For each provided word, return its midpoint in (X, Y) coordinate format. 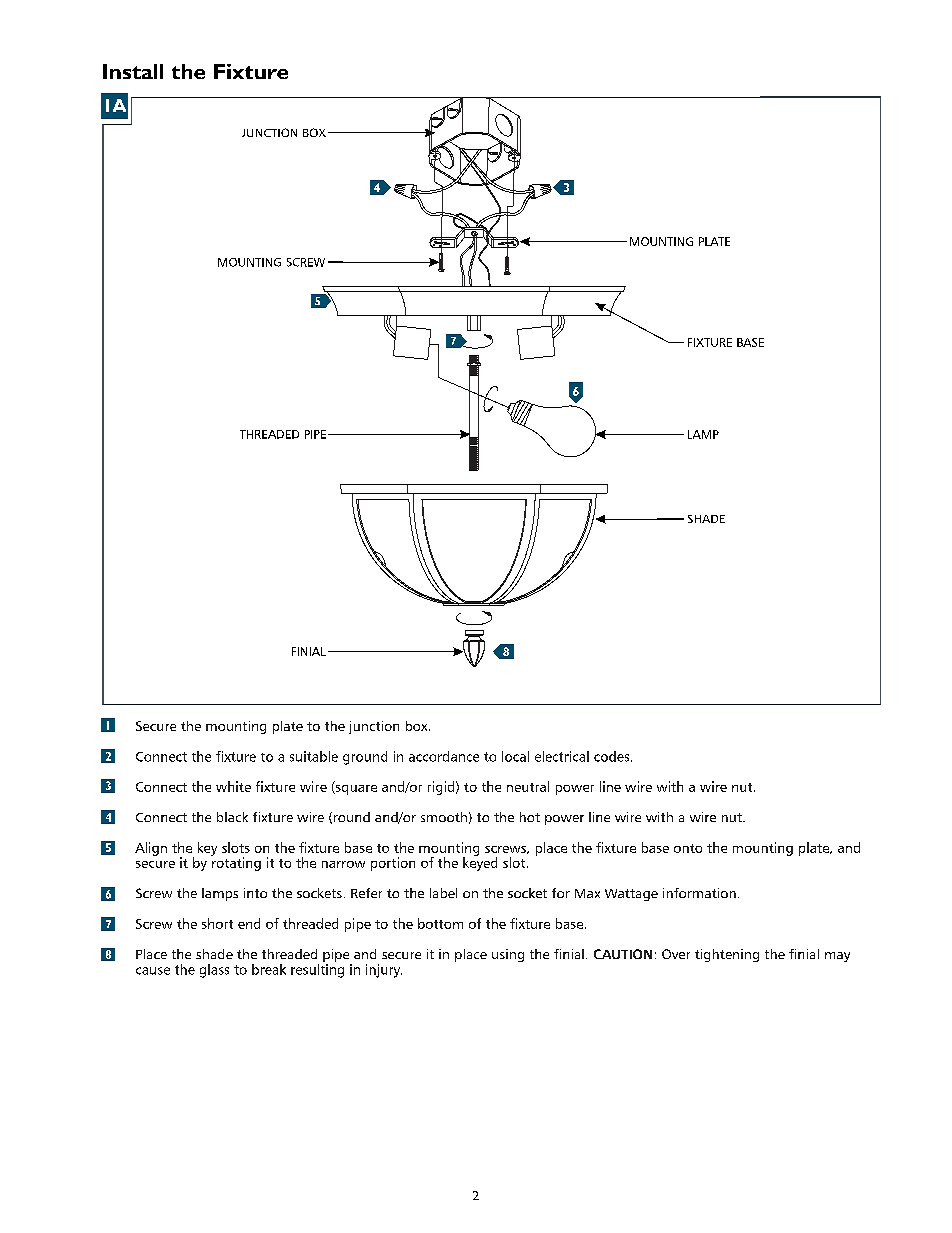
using (508, 955)
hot (530, 817)
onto (688, 848)
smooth (444, 817)
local (515, 756)
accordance (444, 756)
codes (613, 756)
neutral (528, 786)
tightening (727, 955)
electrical (562, 756)
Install (133, 71)
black (232, 817)
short (217, 923)
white (233, 786)
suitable (314, 756)
